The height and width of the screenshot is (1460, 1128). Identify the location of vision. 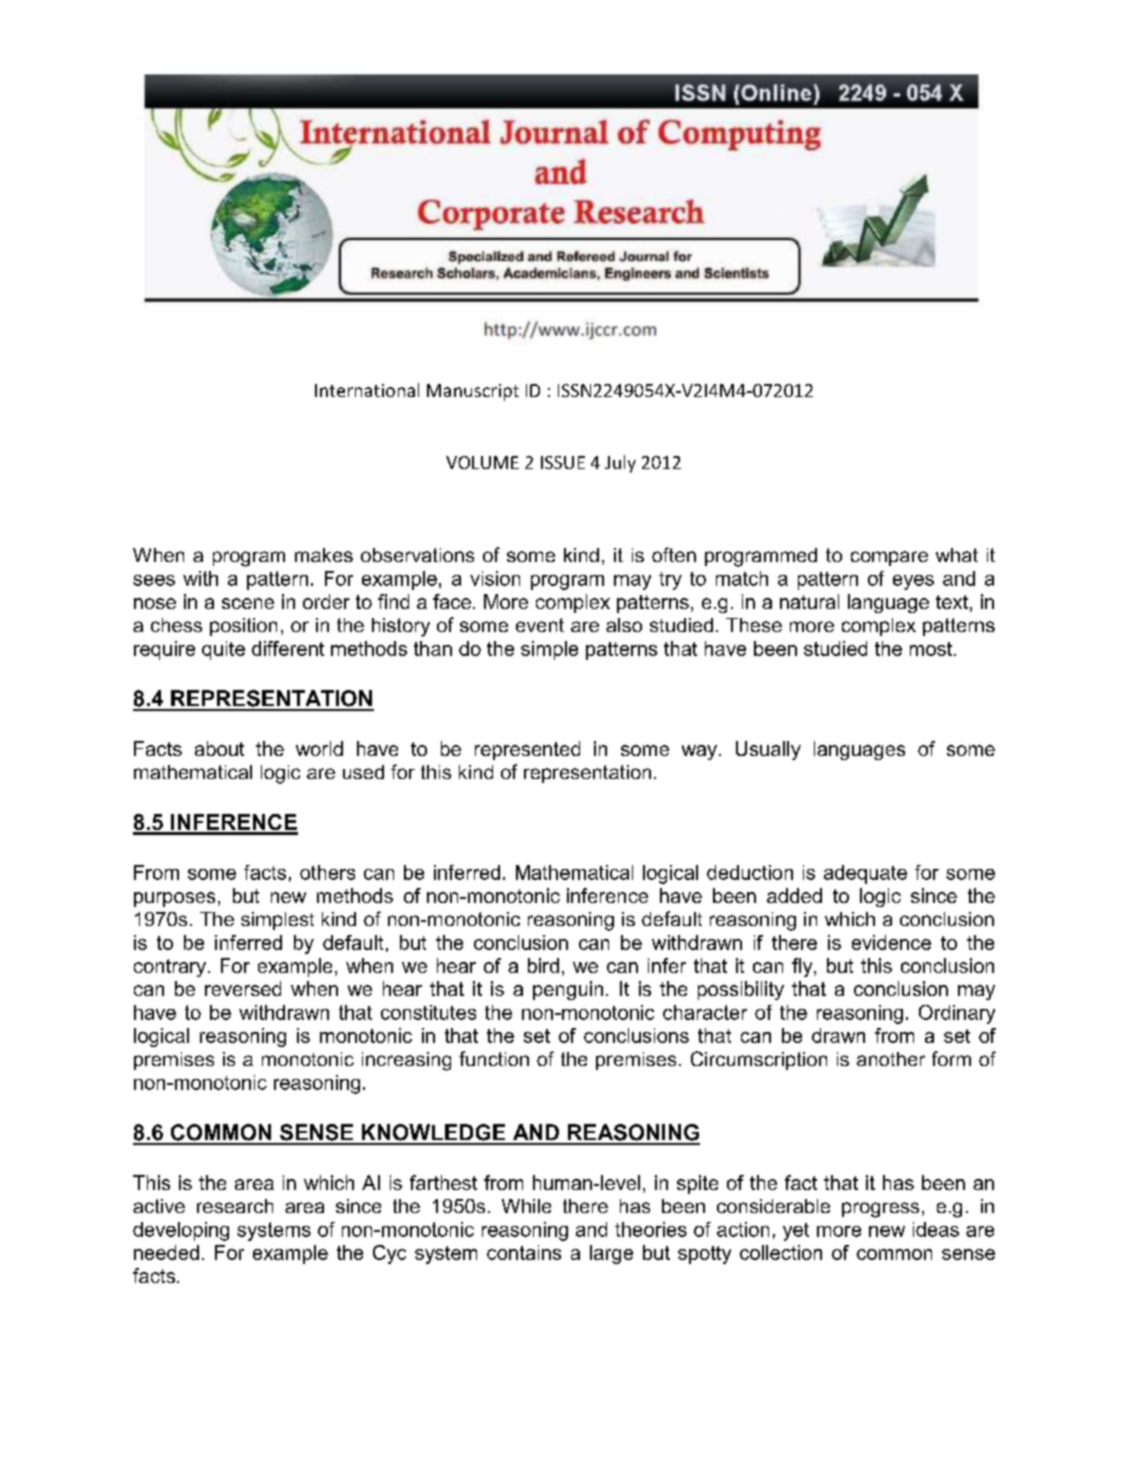
(495, 578).
